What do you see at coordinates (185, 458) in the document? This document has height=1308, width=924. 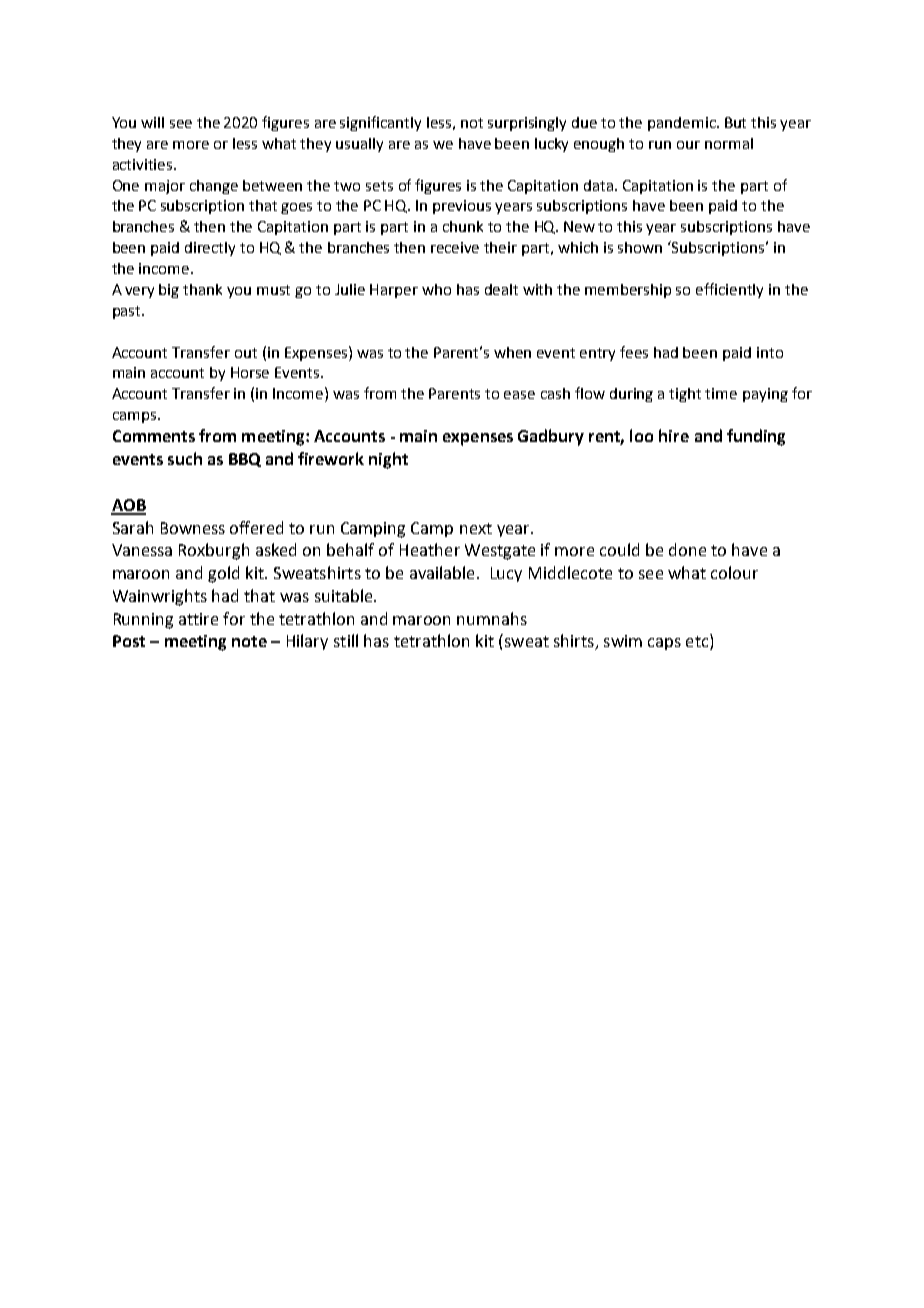 I see `such` at bounding box center [185, 458].
